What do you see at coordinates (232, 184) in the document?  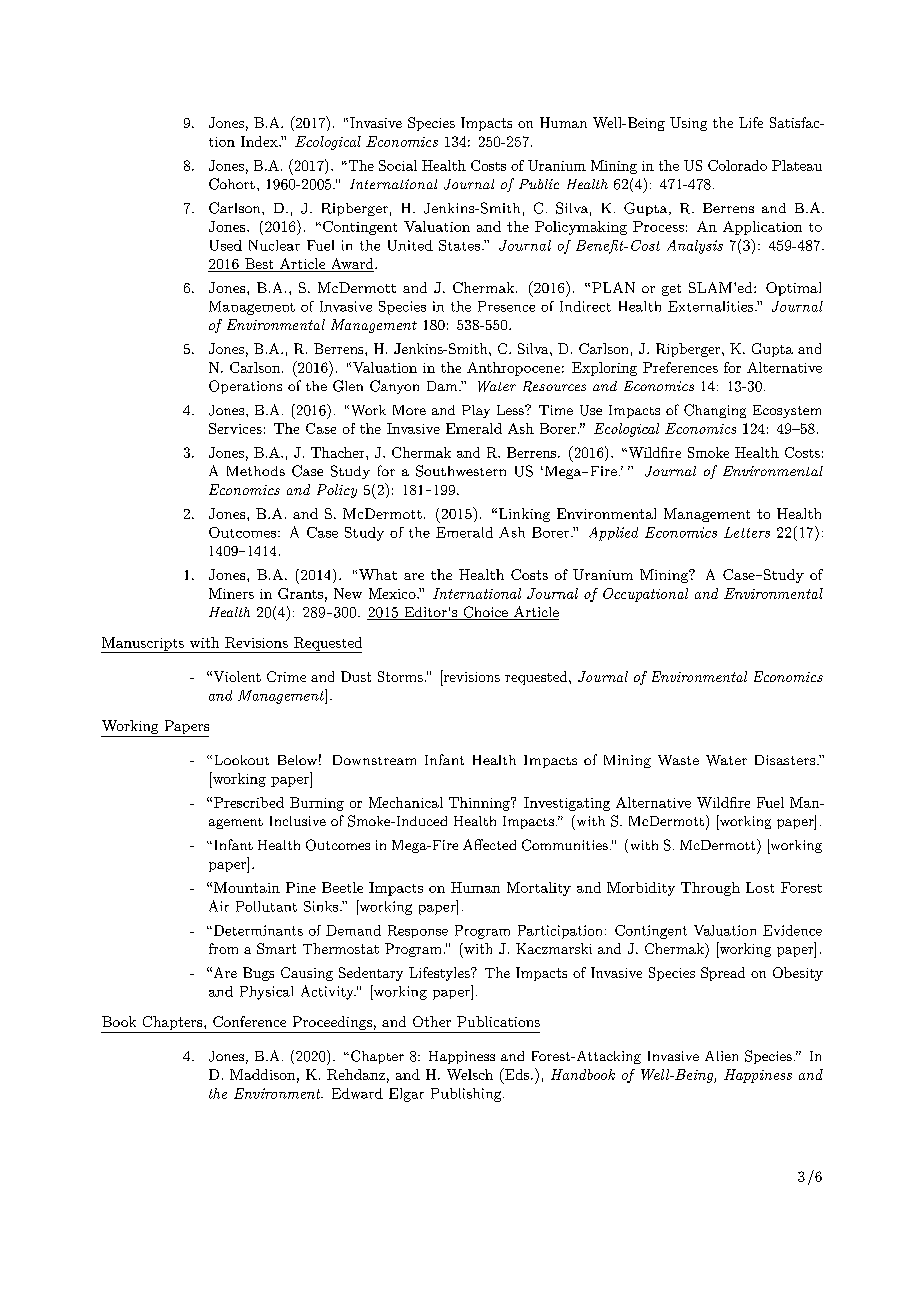 I see `Cohort` at bounding box center [232, 184].
